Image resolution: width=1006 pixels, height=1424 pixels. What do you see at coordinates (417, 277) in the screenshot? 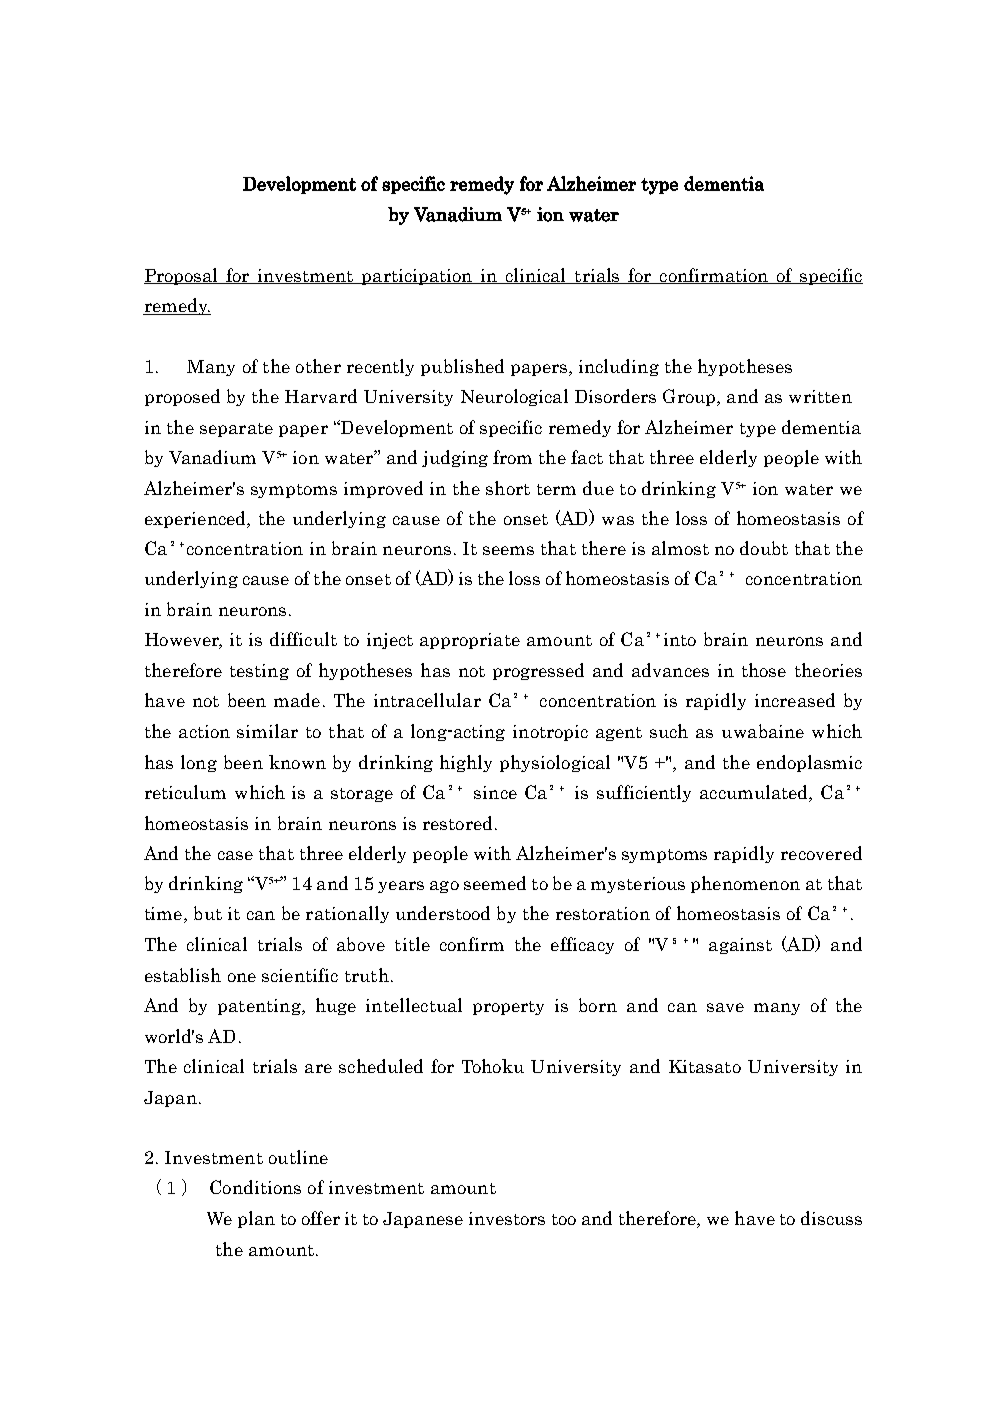
I see `participation` at bounding box center [417, 277].
